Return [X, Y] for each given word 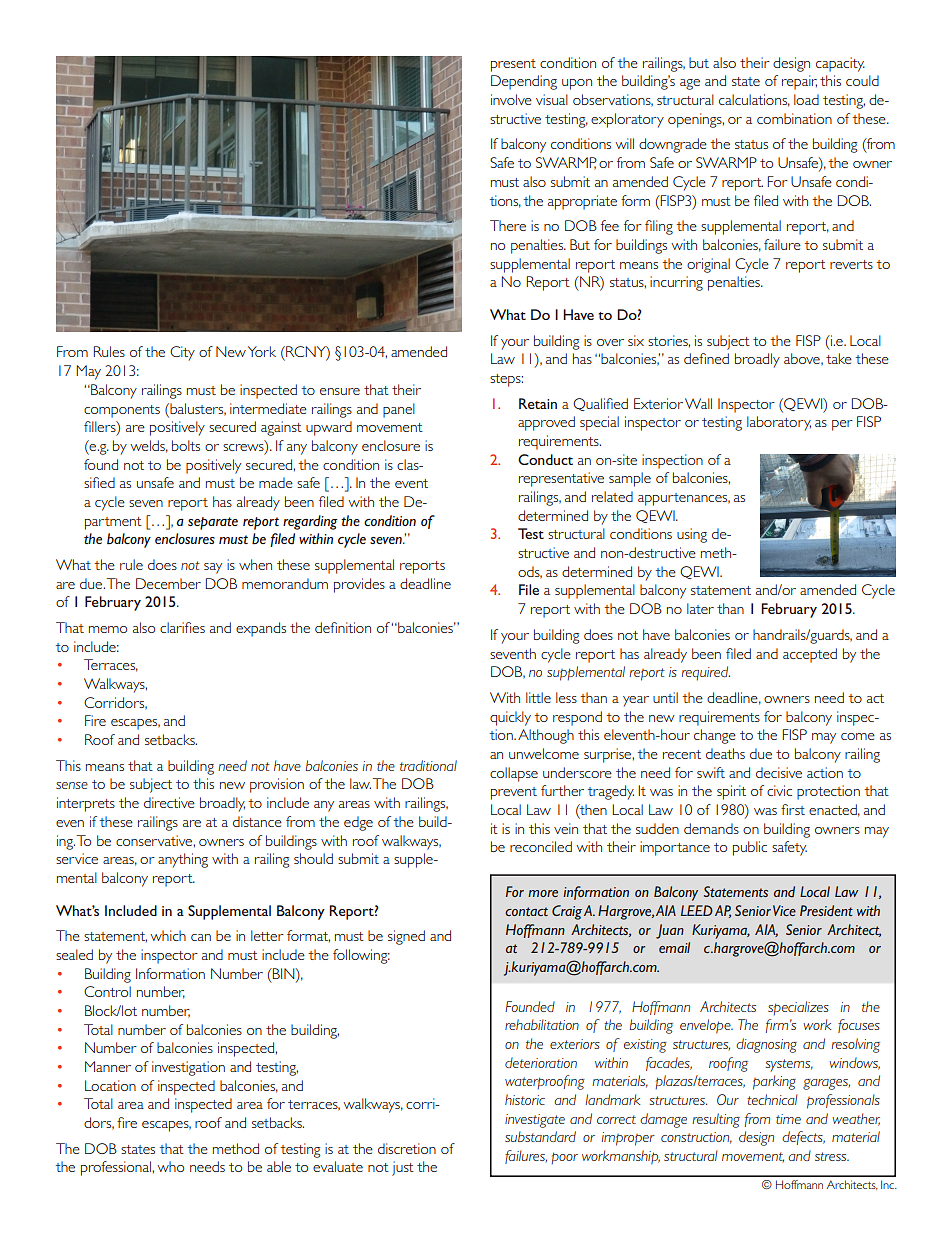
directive [169, 802]
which [168, 935]
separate [213, 523]
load [806, 99]
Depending [524, 82]
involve [511, 99]
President [826, 910]
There [508, 225]
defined [706, 358]
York [262, 351]
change [715, 736]
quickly [510, 718]
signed [406, 937]
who [170, 1166]
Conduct [545, 459]
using [692, 535]
